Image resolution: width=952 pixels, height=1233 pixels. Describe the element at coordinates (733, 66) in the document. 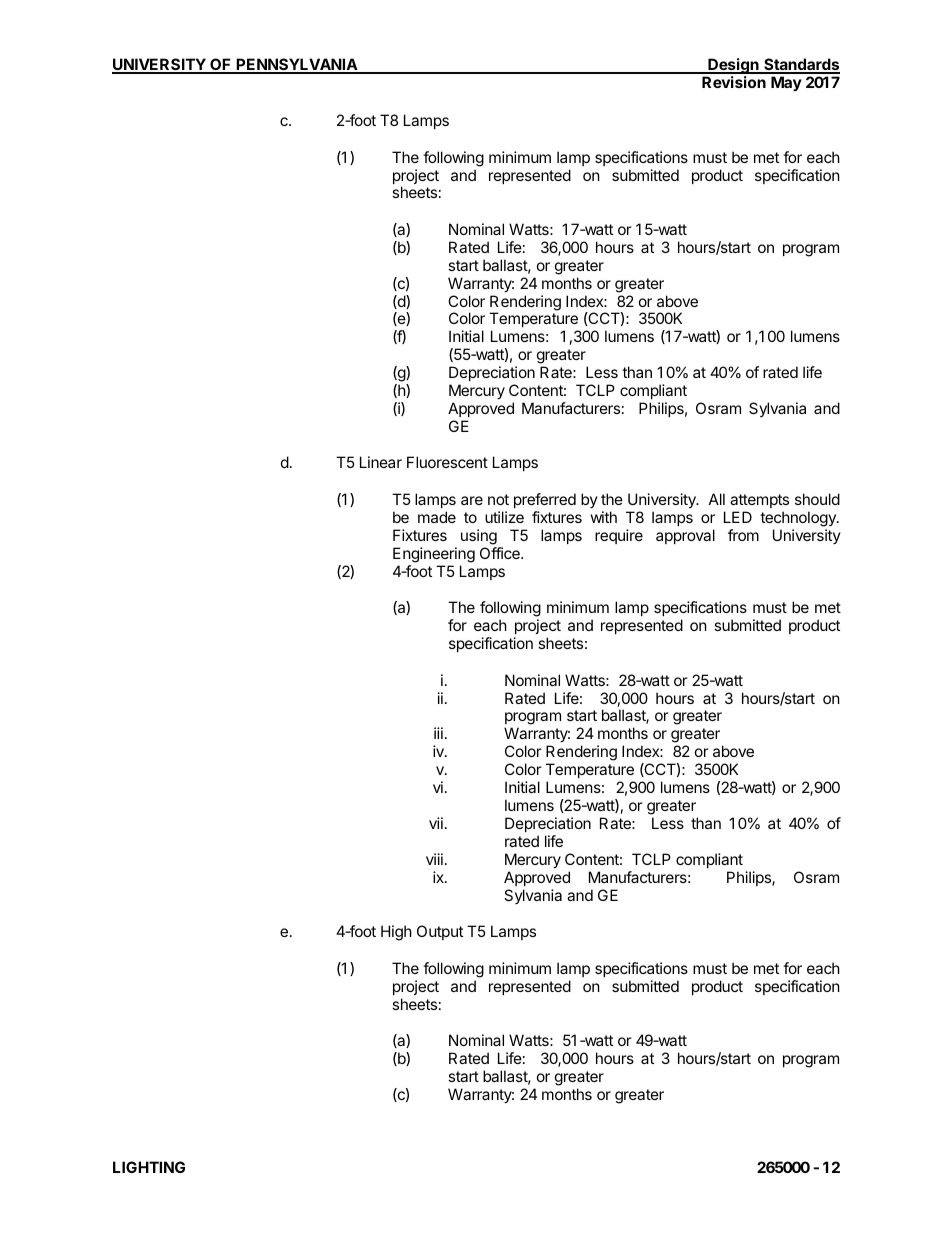

I see `Design` at that location.
